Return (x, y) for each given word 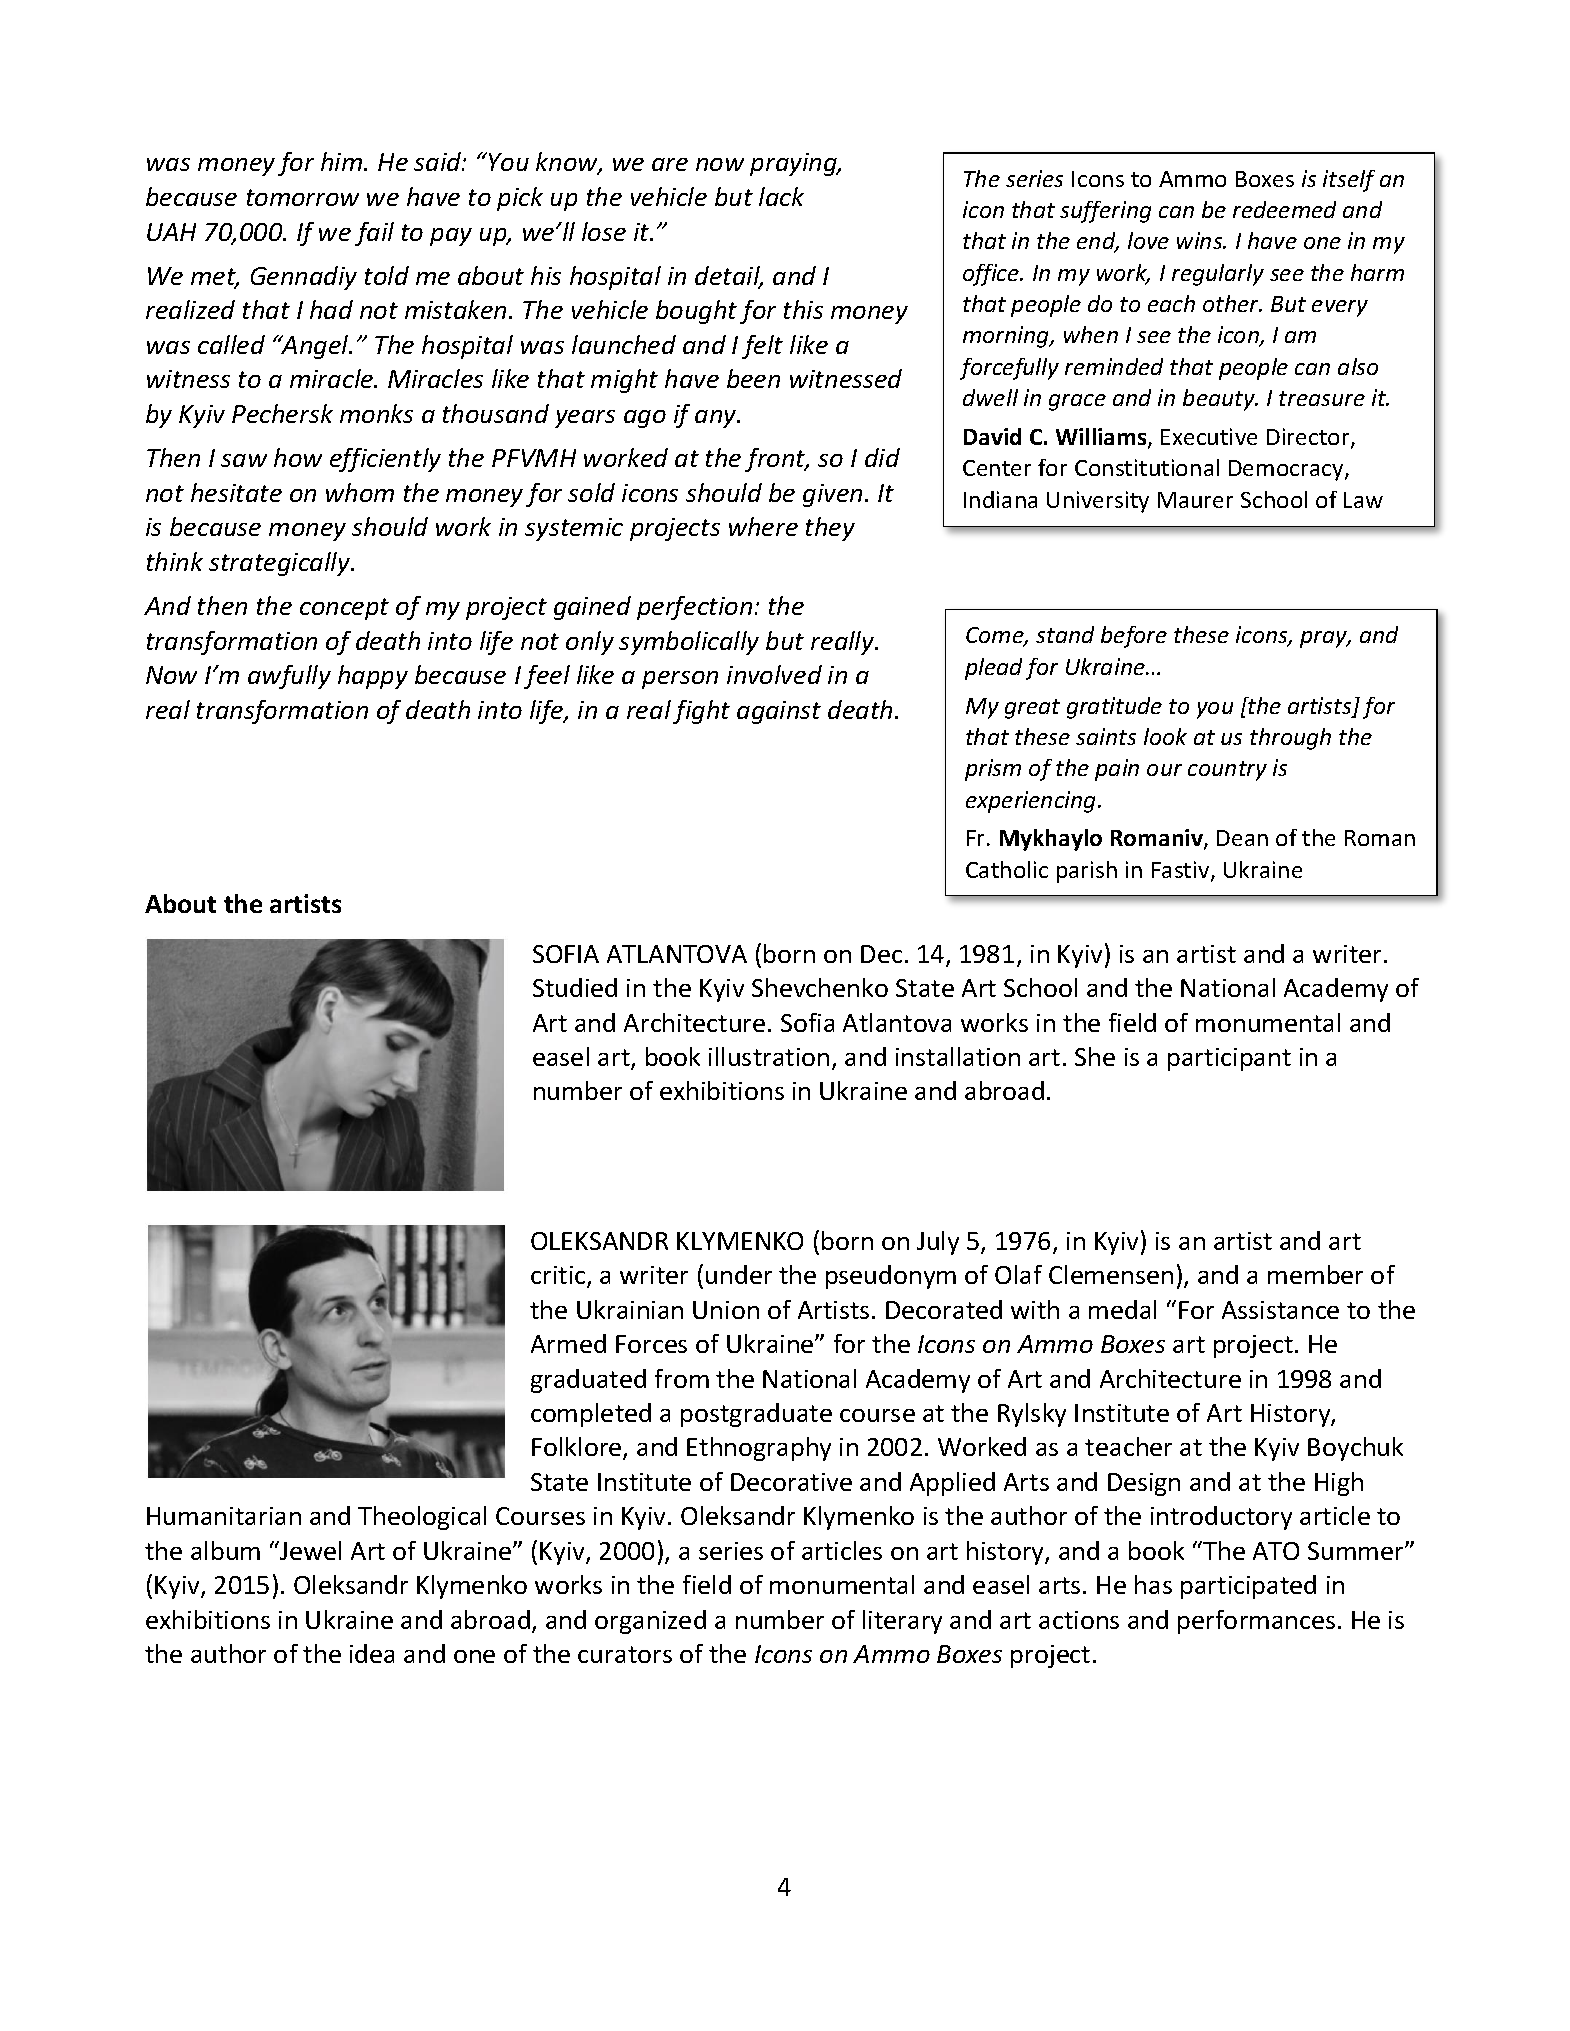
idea (372, 1653)
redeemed (1284, 209)
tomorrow (303, 197)
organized (650, 1622)
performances (1256, 1622)
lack (781, 196)
